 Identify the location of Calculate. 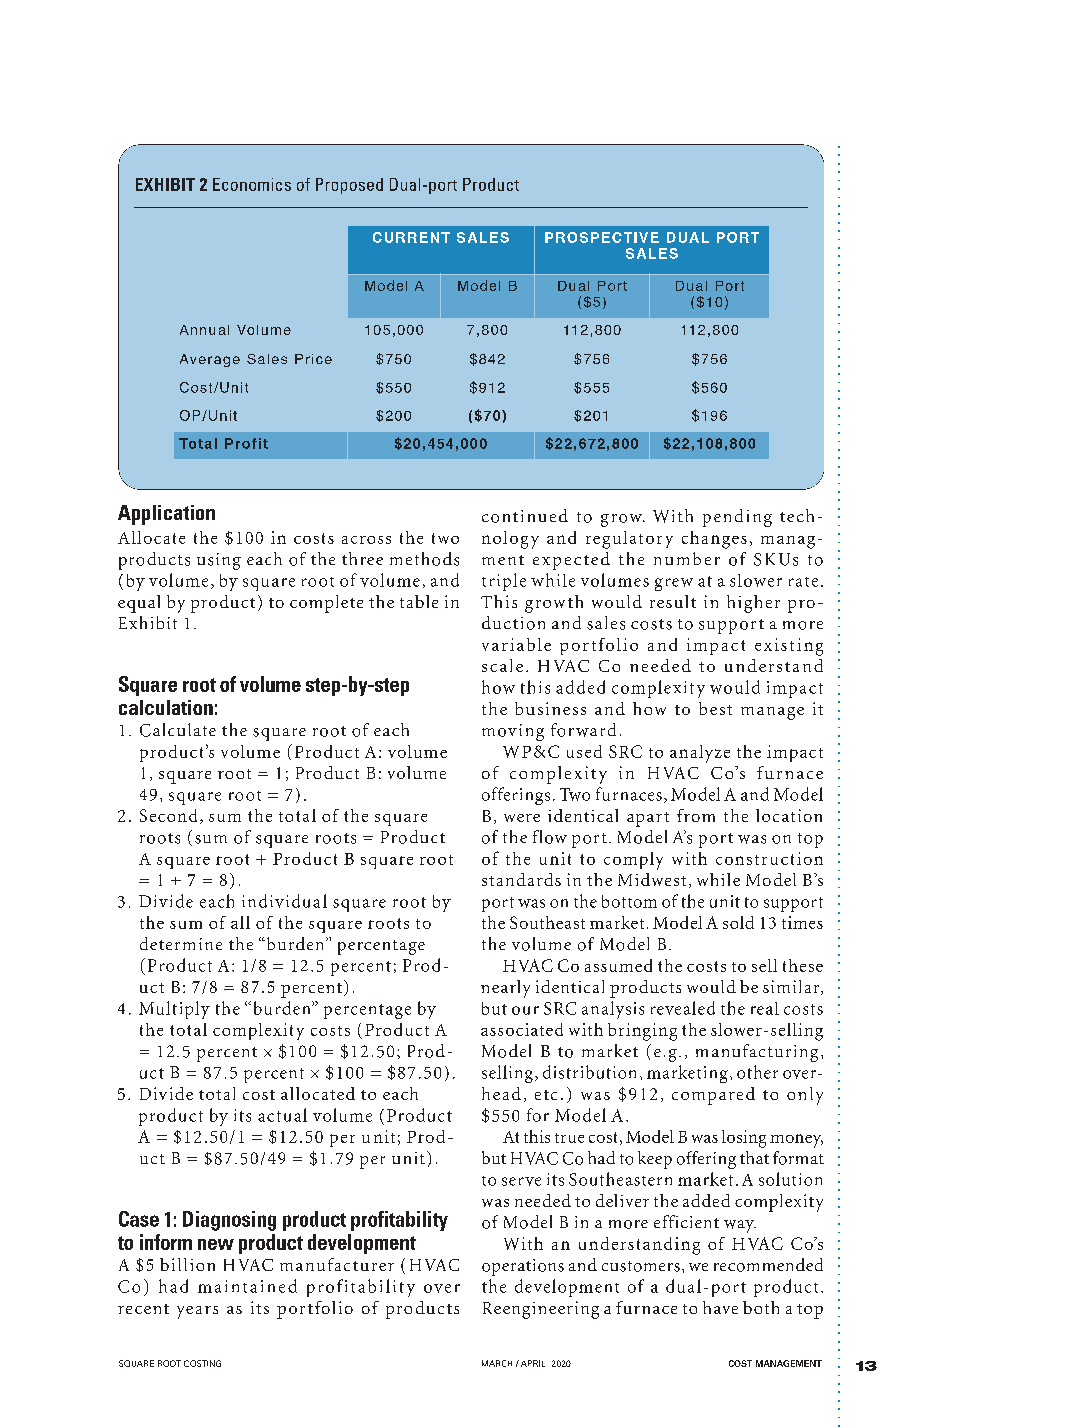
(178, 730).
